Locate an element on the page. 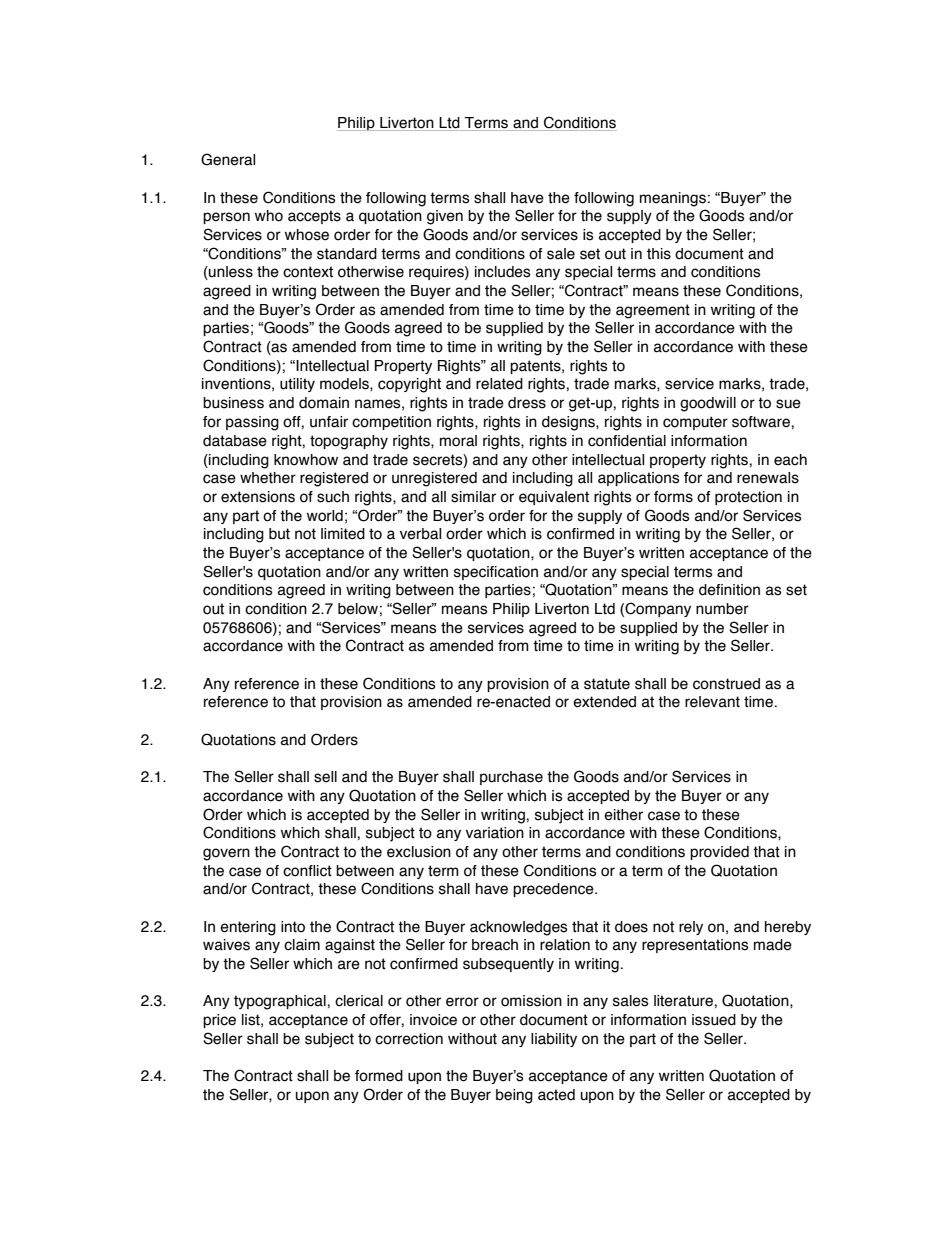 This image has height=1233, width=952. given is located at coordinates (445, 217).
